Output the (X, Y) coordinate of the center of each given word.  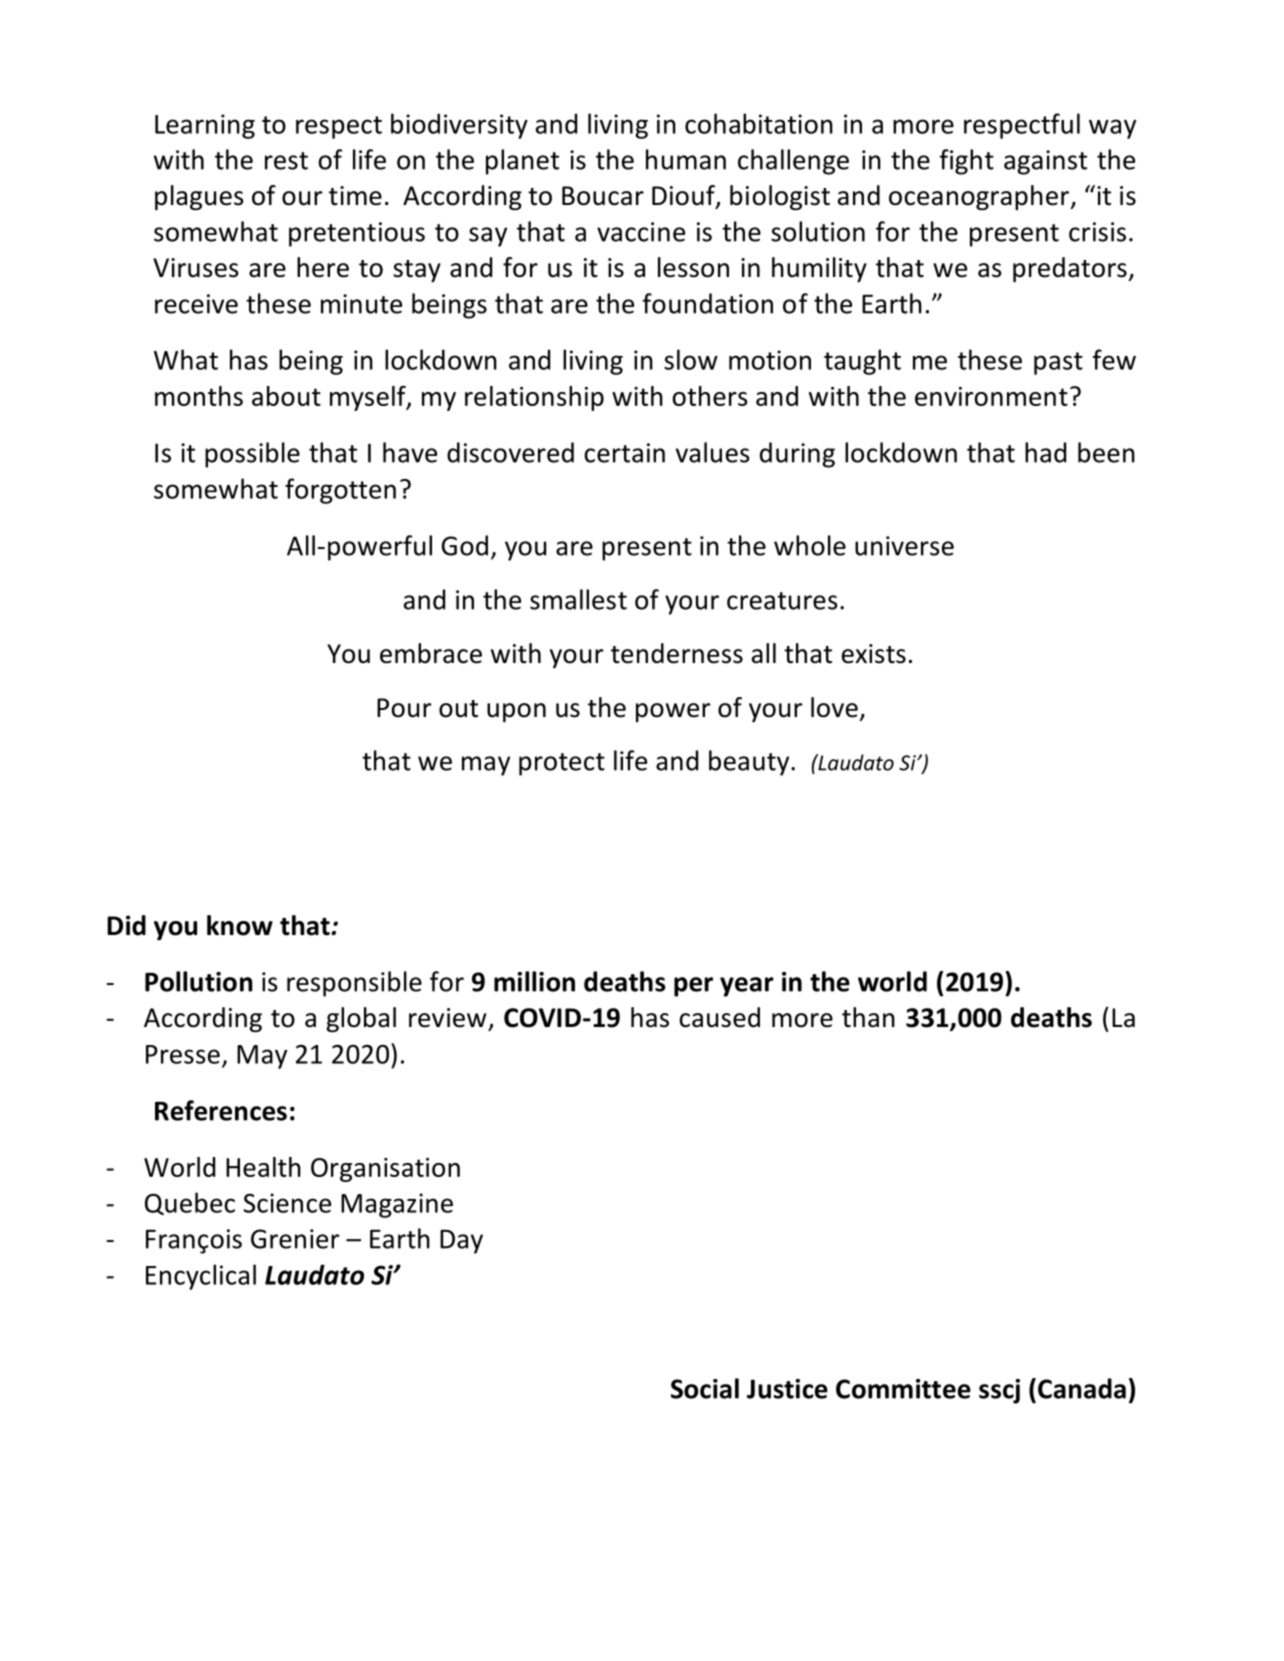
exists (874, 654)
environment (991, 396)
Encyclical (201, 1277)
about (286, 396)
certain (624, 453)
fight (966, 162)
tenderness (677, 653)
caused (719, 1017)
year (747, 987)
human (686, 159)
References (221, 1110)
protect (562, 764)
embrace (431, 653)
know (240, 925)
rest (286, 161)
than (868, 1017)
